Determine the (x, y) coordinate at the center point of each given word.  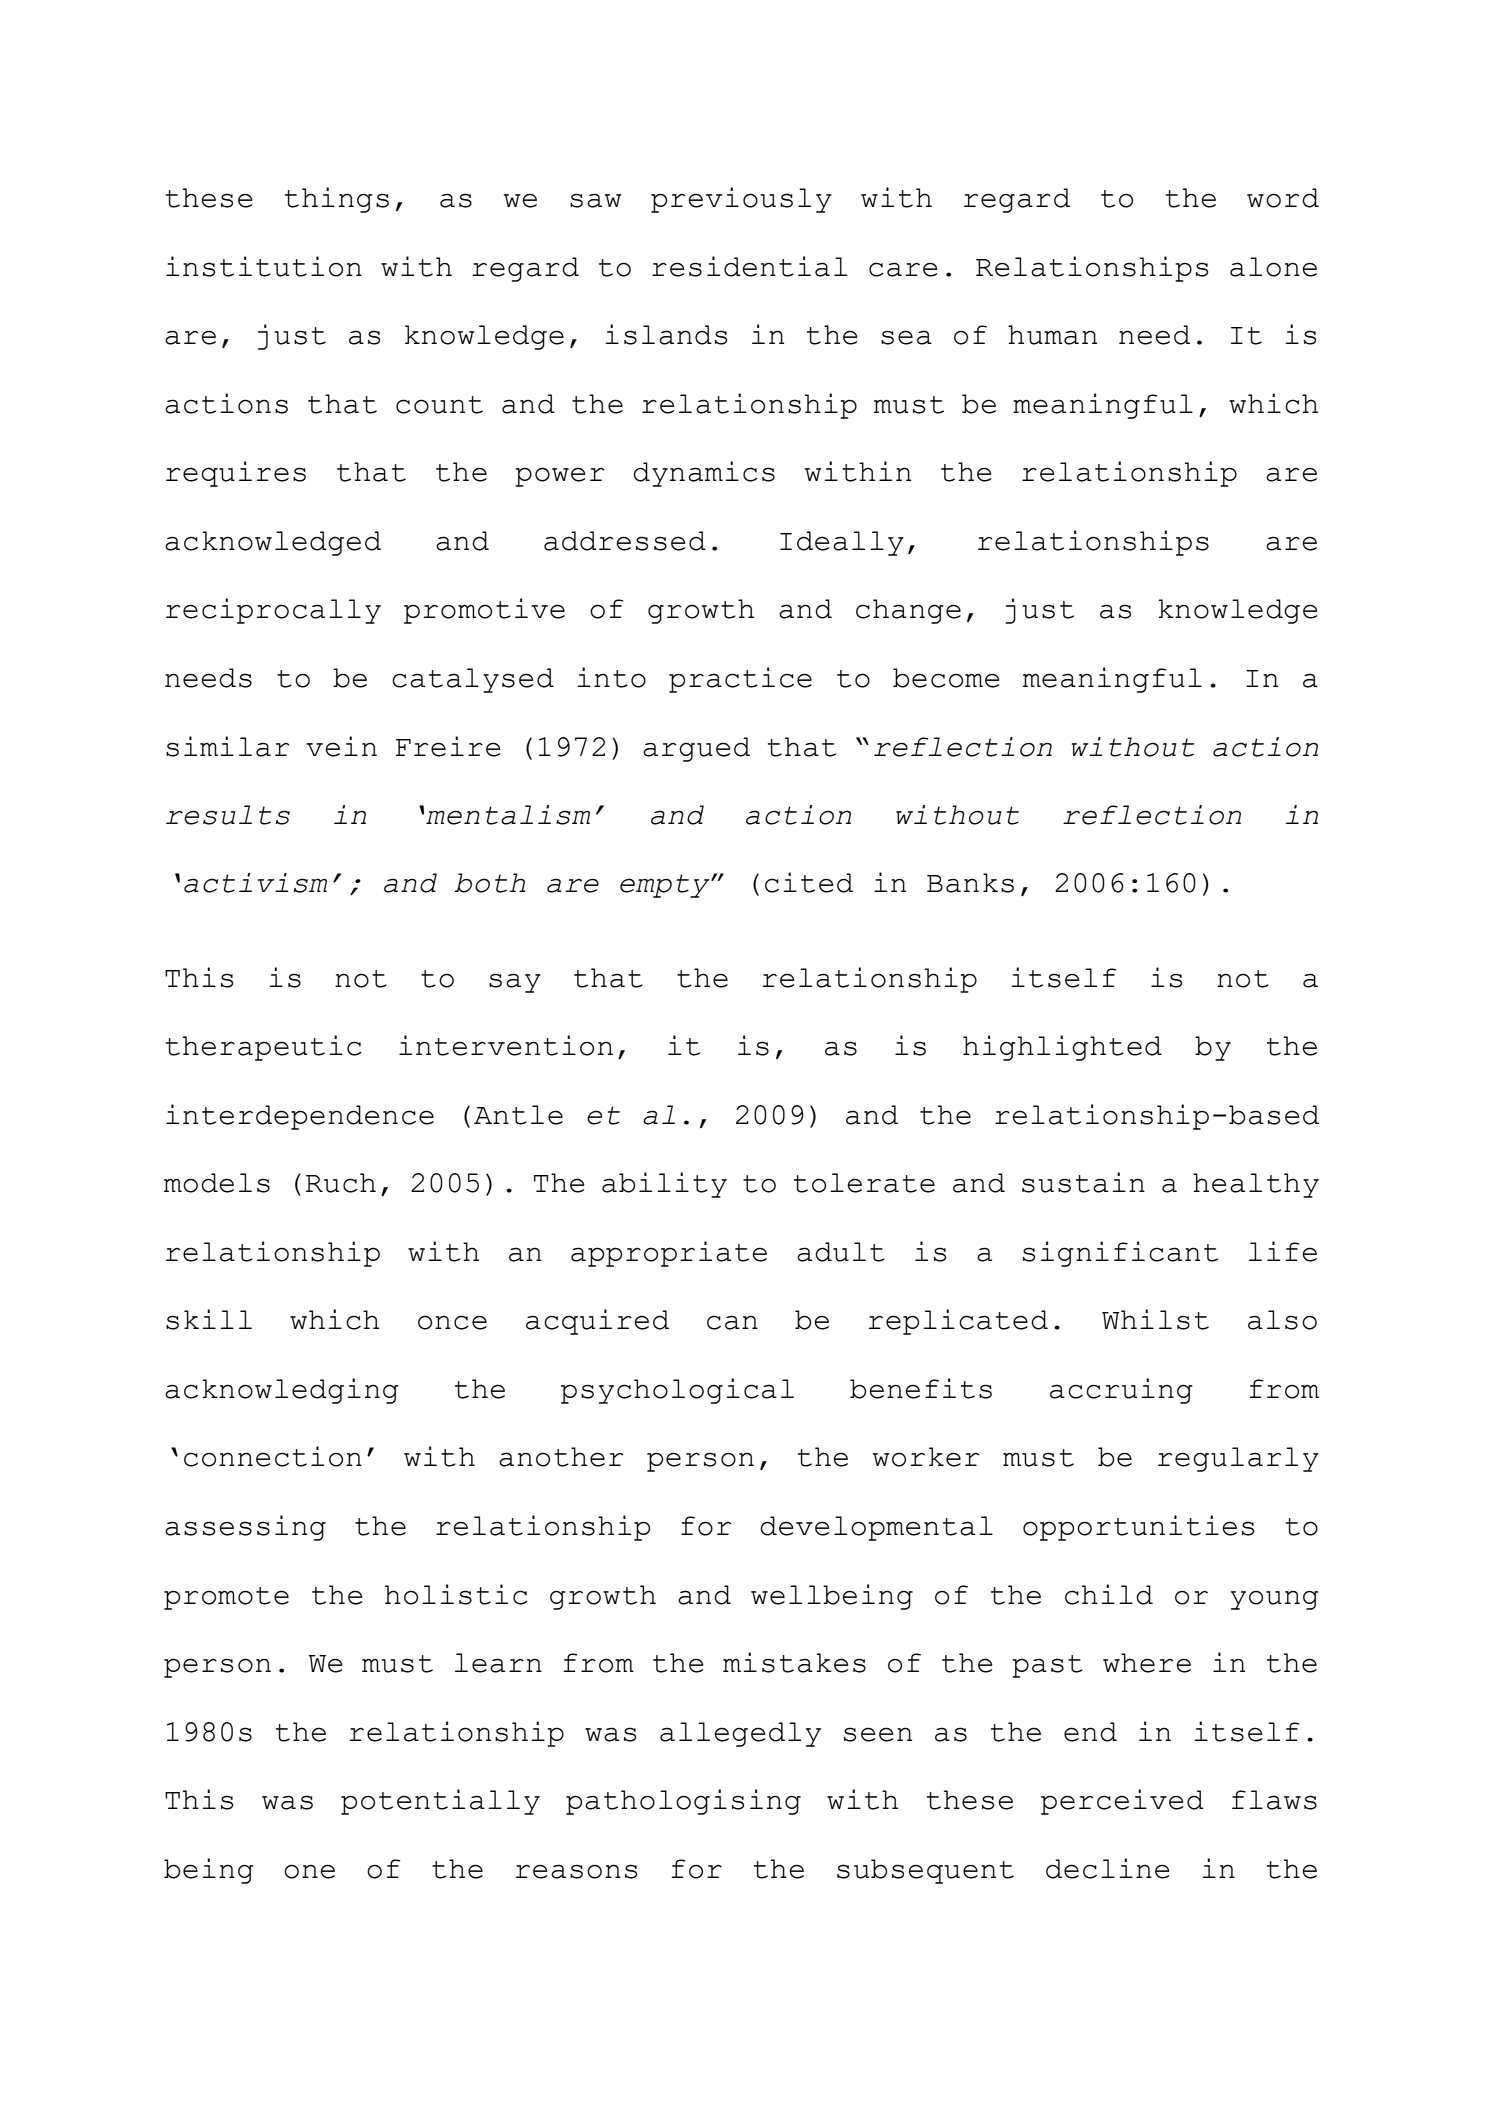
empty (666, 886)
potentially (440, 1802)
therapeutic (264, 1048)
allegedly (740, 1734)
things (337, 200)
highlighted (1062, 1048)
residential (749, 266)
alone (1273, 267)
